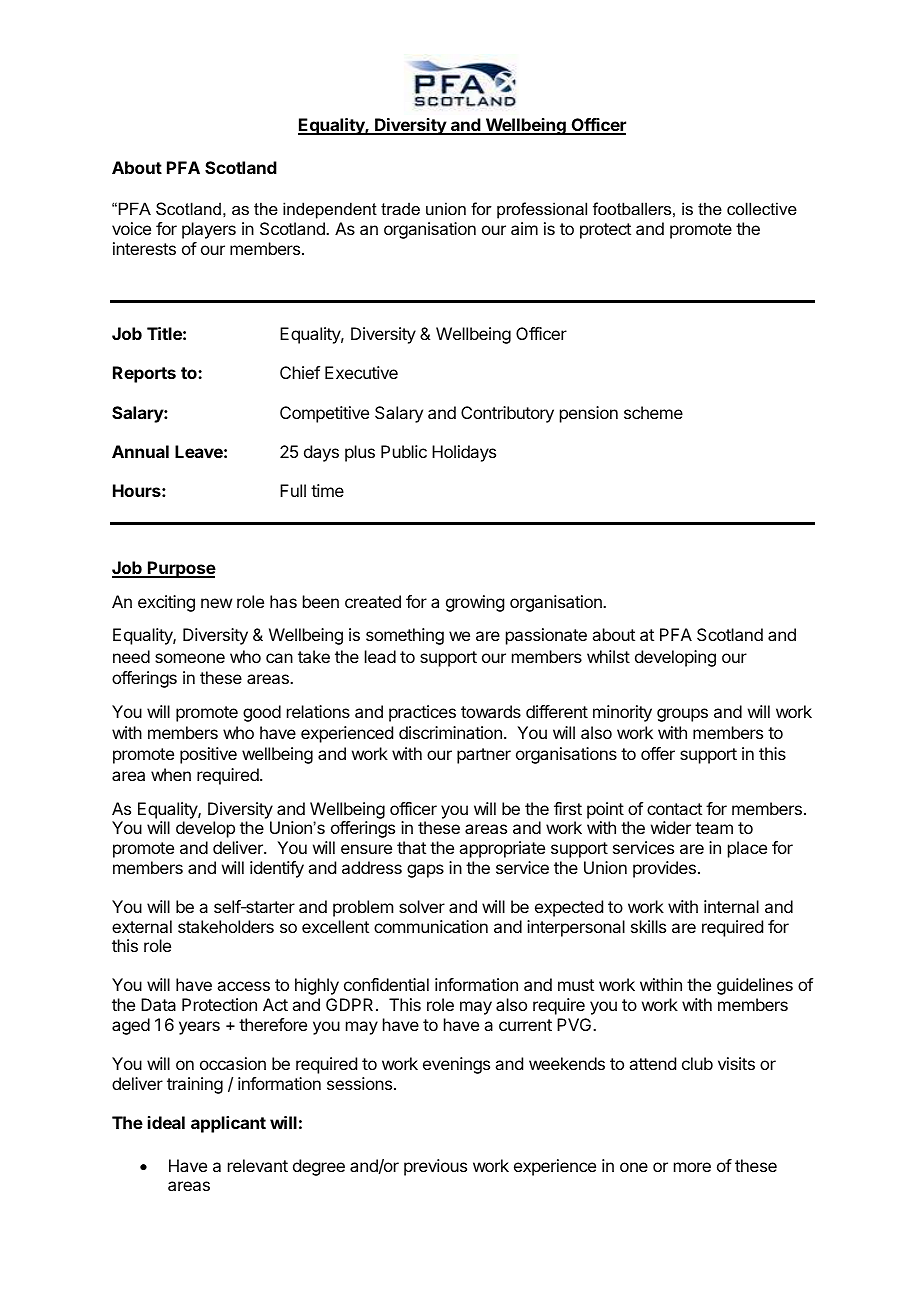  What do you see at coordinates (228, 1124) in the document?
I see `applicant` at bounding box center [228, 1124].
